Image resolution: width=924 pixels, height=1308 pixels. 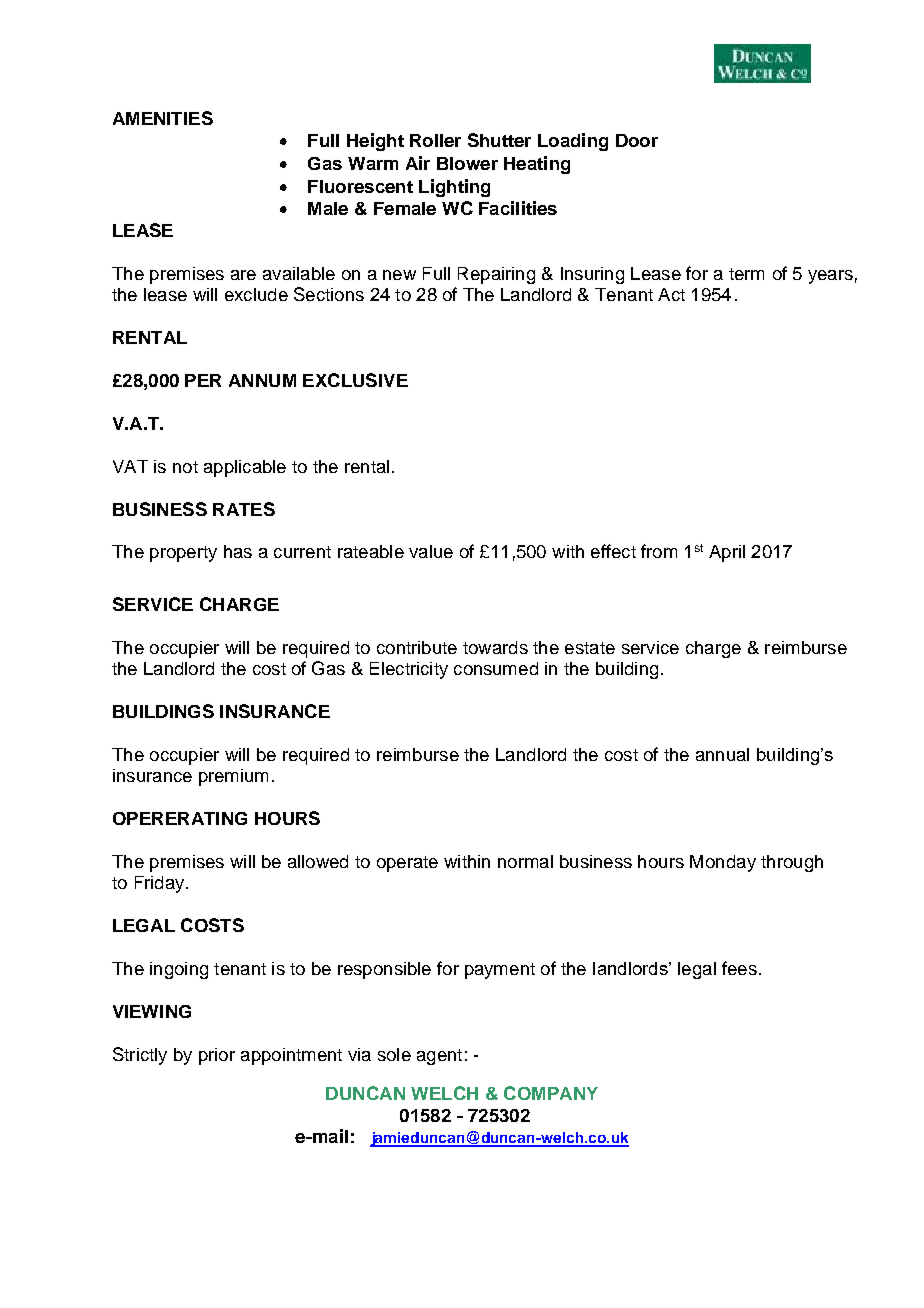 I want to click on Shutter, so click(x=499, y=140).
